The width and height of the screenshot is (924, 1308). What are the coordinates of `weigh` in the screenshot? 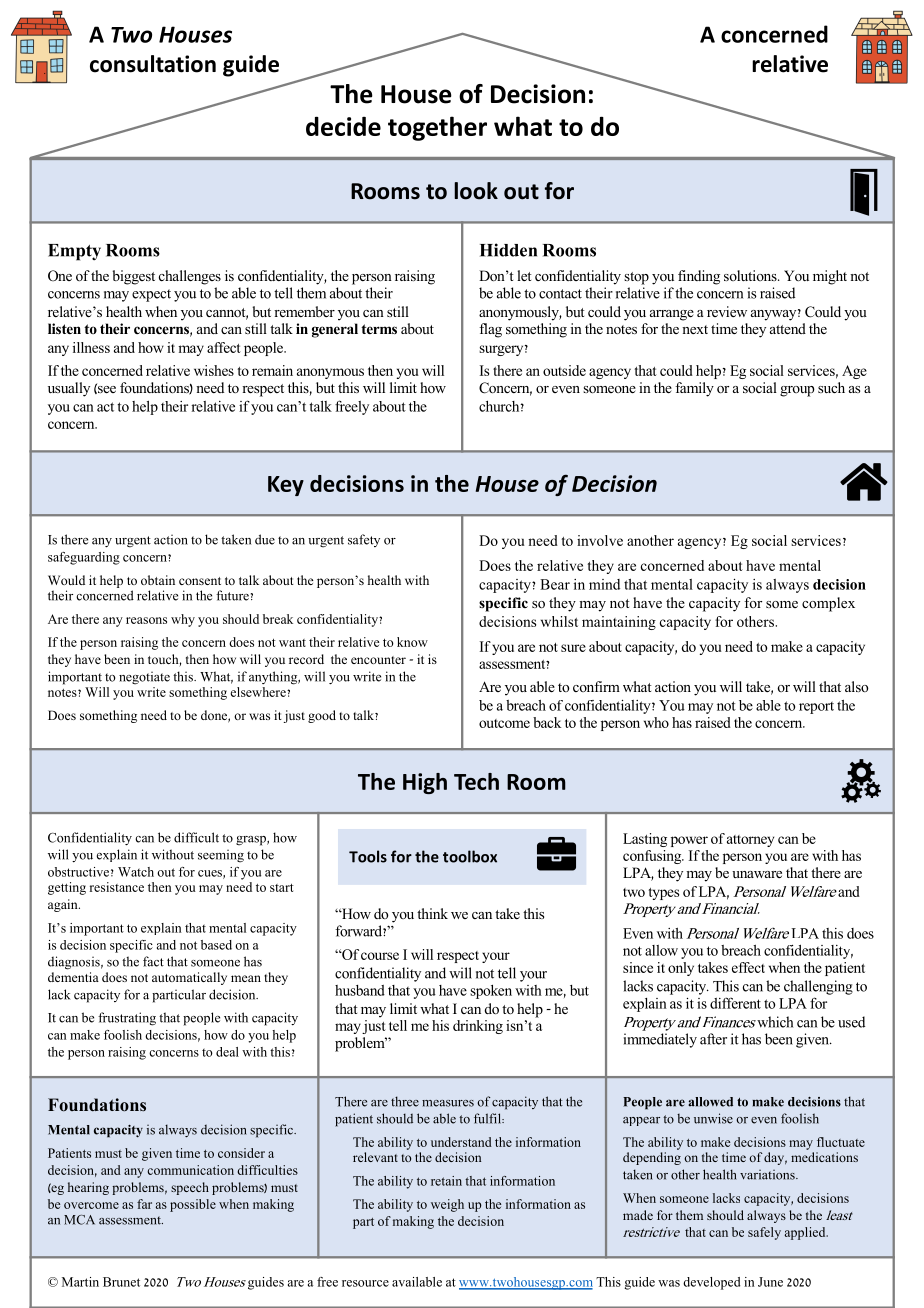 It's located at (447, 1205).
